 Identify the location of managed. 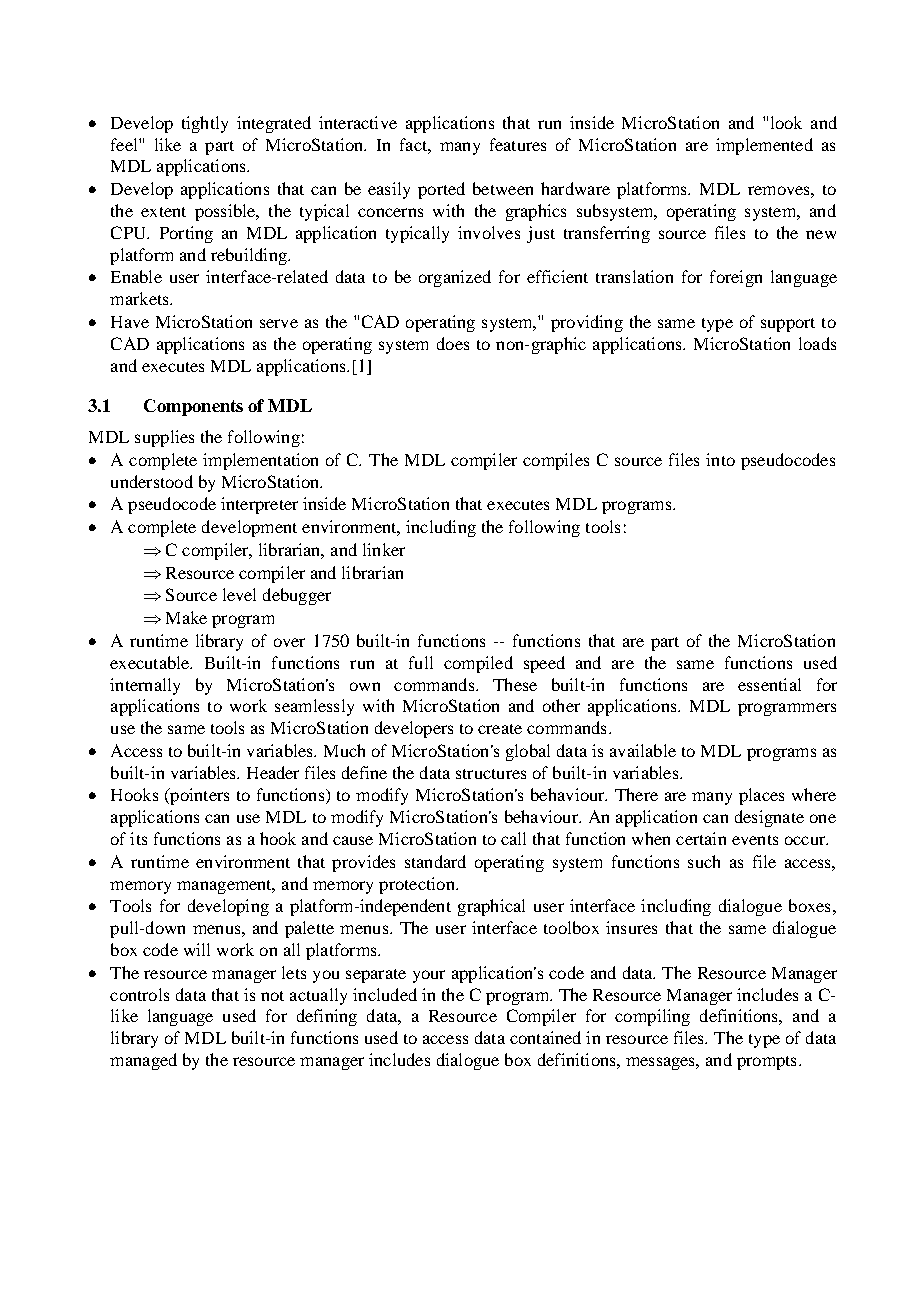
(143, 1061).
